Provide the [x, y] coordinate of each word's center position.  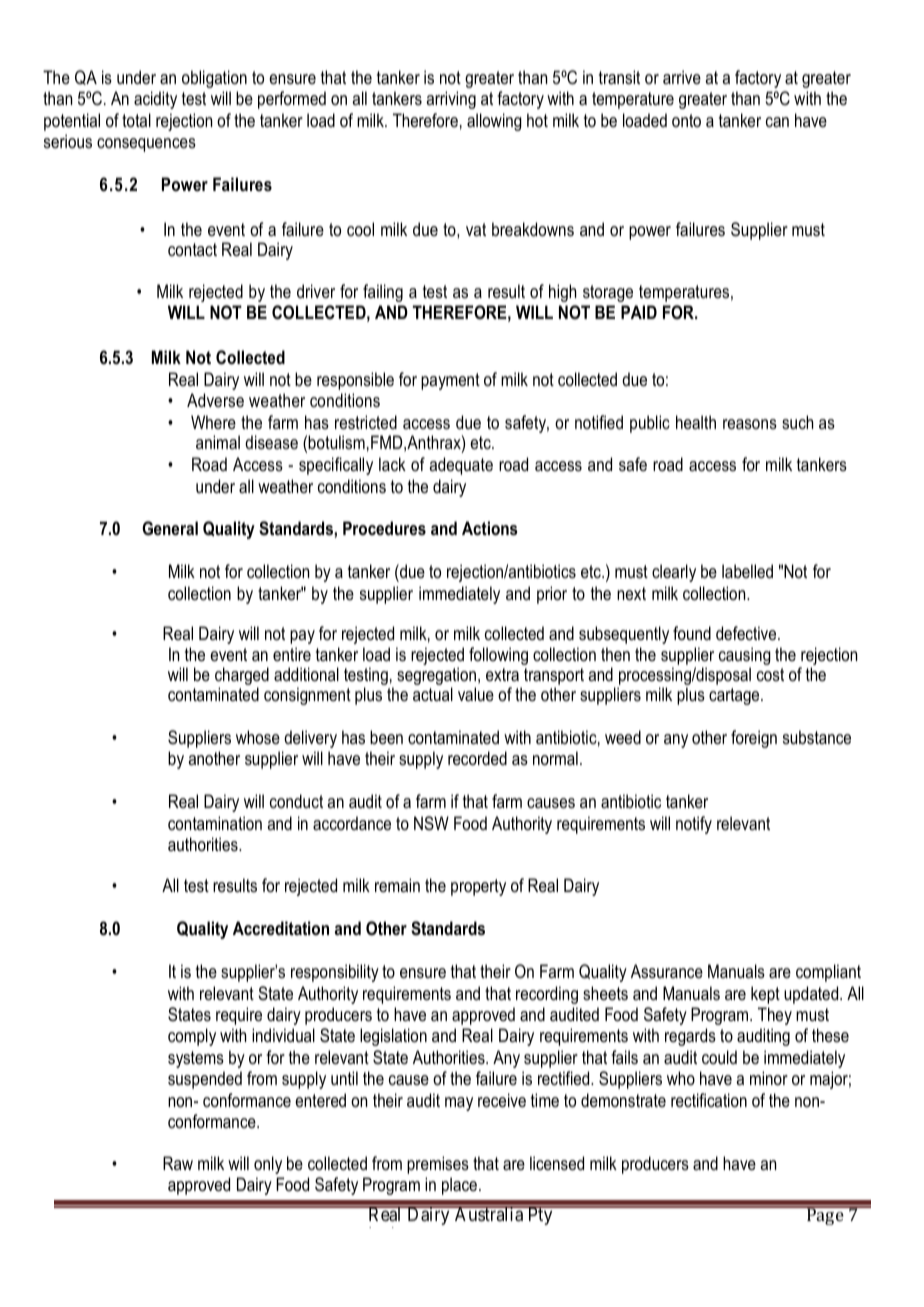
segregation [436, 677]
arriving [451, 100]
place [459, 1186]
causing [745, 657]
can [777, 122]
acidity [155, 100]
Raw [178, 1163]
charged [242, 677]
